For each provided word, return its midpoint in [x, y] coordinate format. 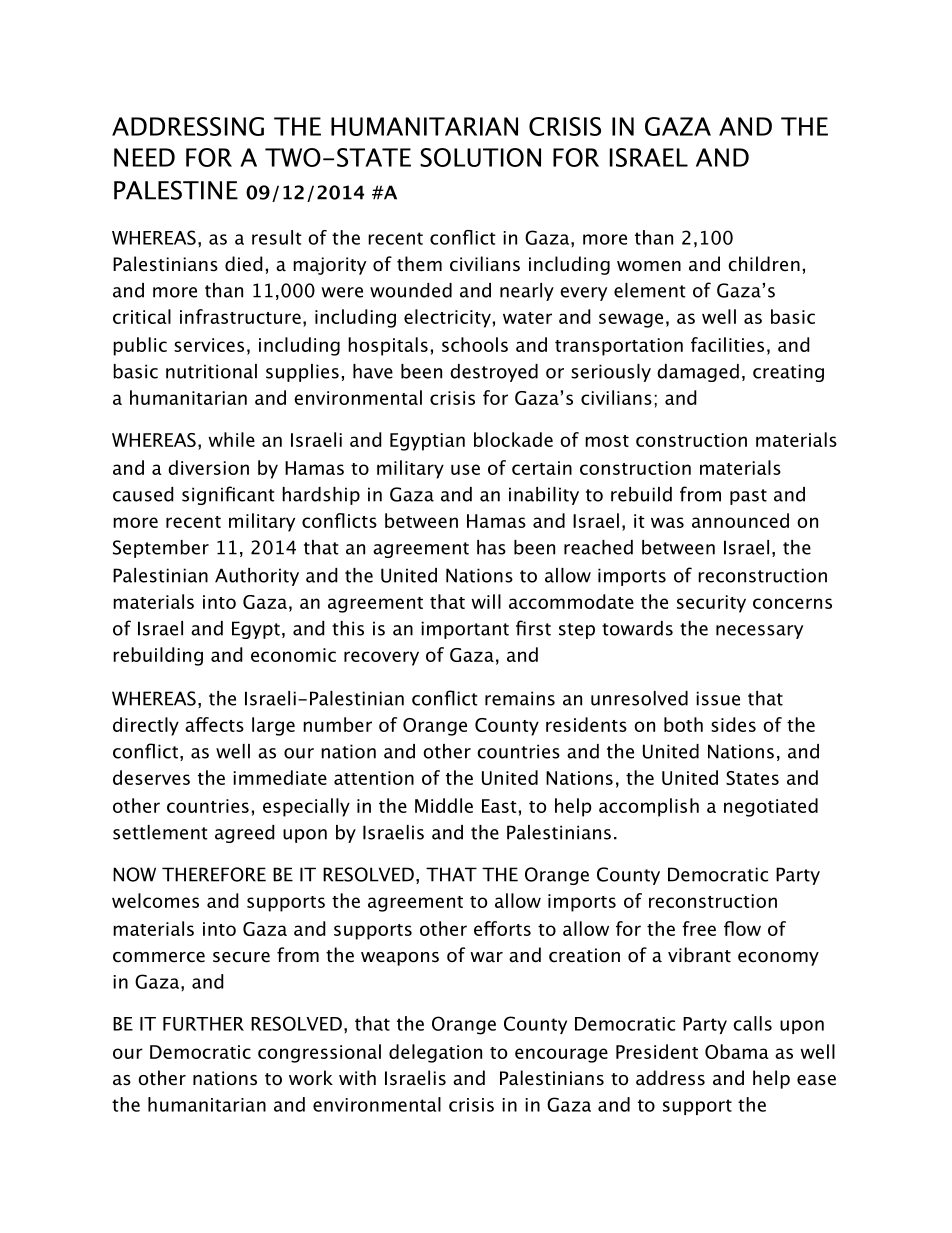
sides [733, 724]
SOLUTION [480, 157]
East [499, 806]
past [748, 497]
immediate [280, 777]
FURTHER [203, 1024]
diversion [208, 467]
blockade [513, 439]
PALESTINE [176, 190]
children [764, 264]
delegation [435, 1053]
